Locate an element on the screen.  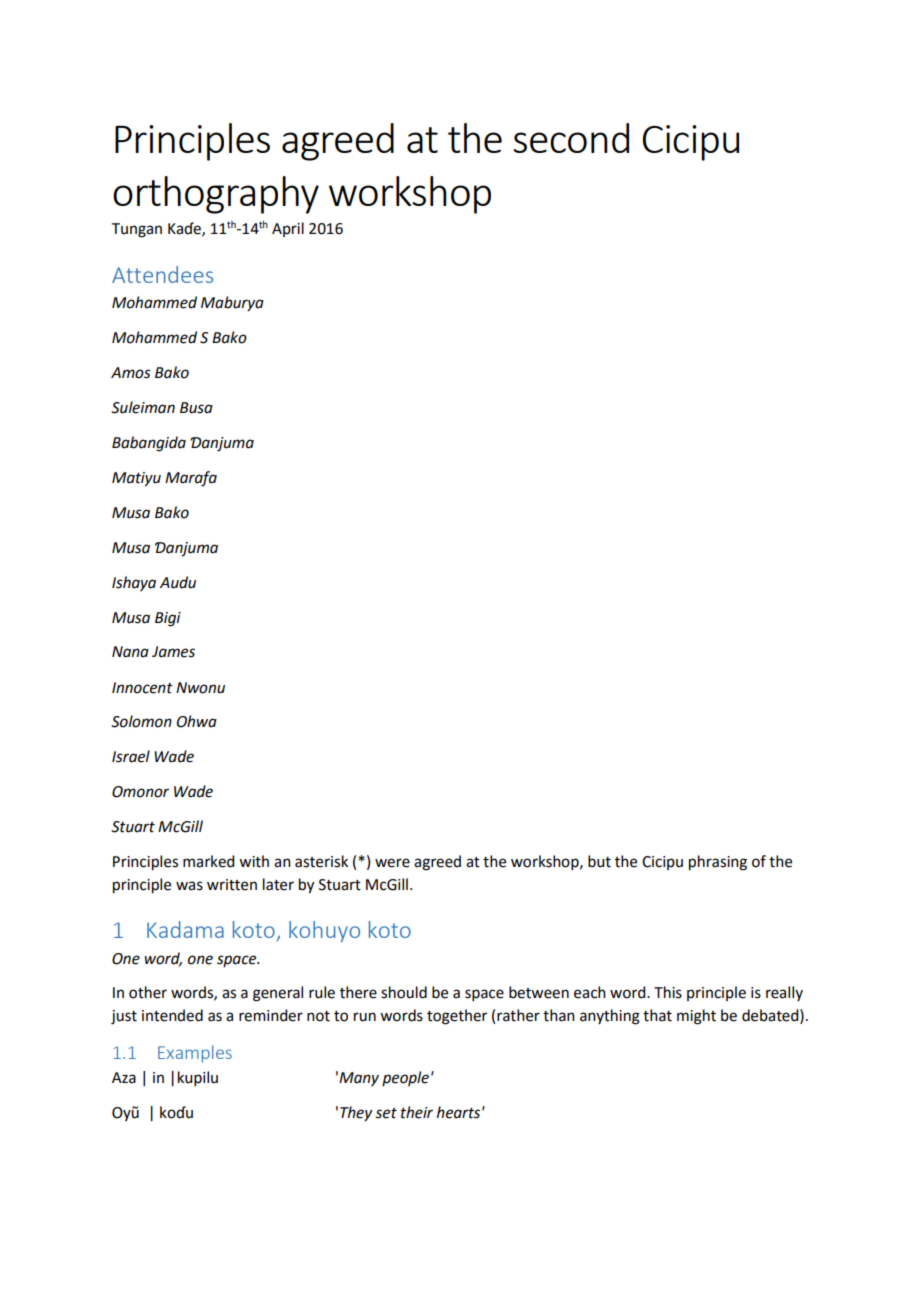
James is located at coordinates (173, 652).
